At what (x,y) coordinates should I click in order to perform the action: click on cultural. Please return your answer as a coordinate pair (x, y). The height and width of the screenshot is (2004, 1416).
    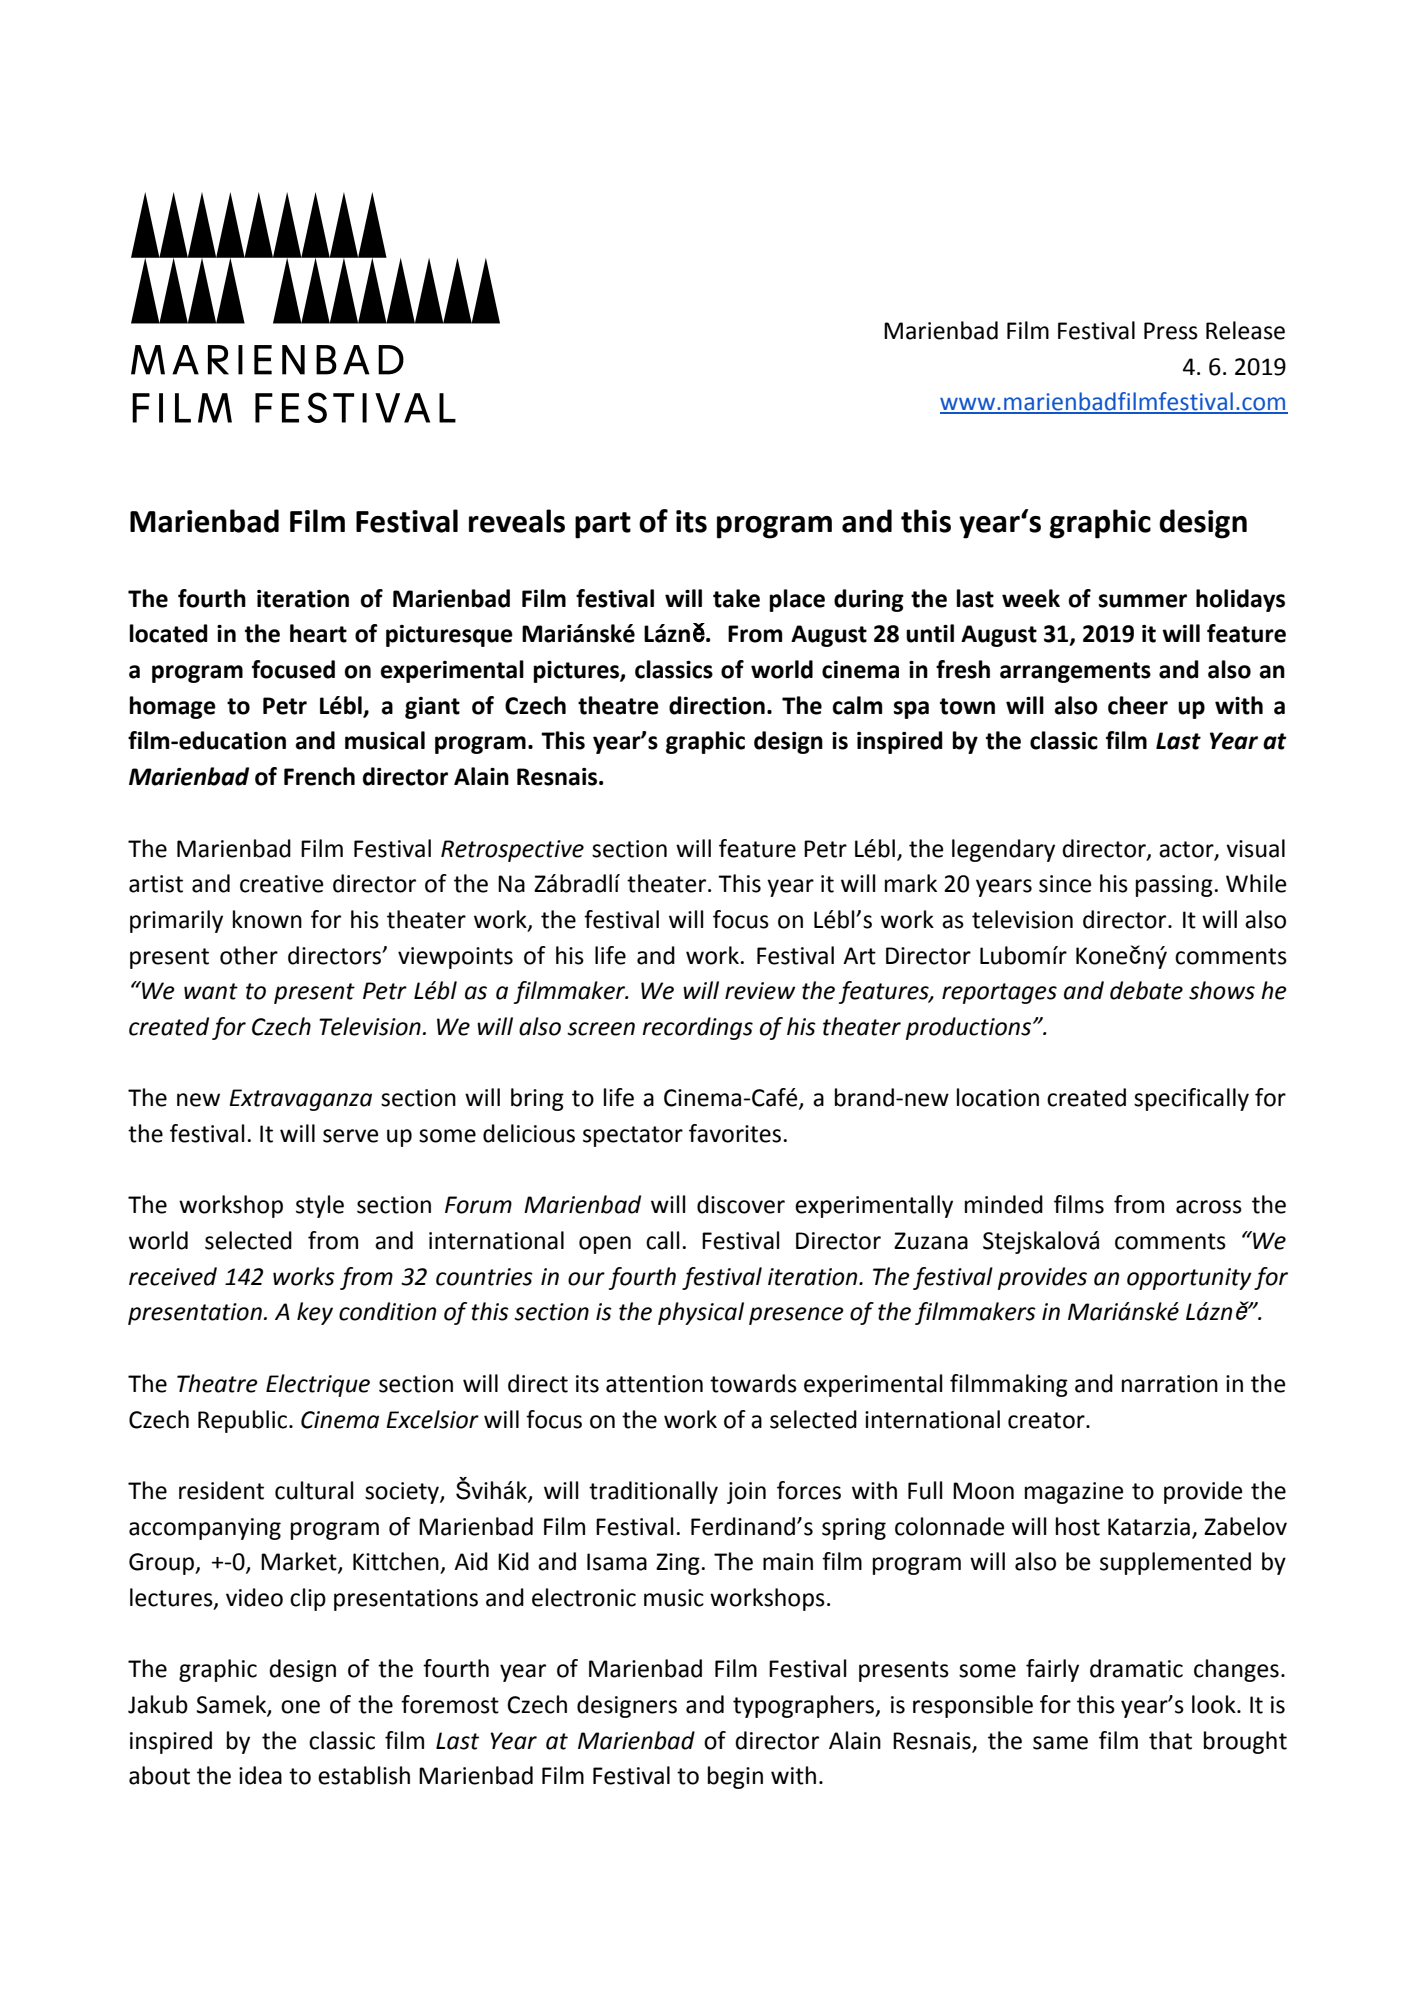
    Looking at the image, I should click on (314, 1490).
